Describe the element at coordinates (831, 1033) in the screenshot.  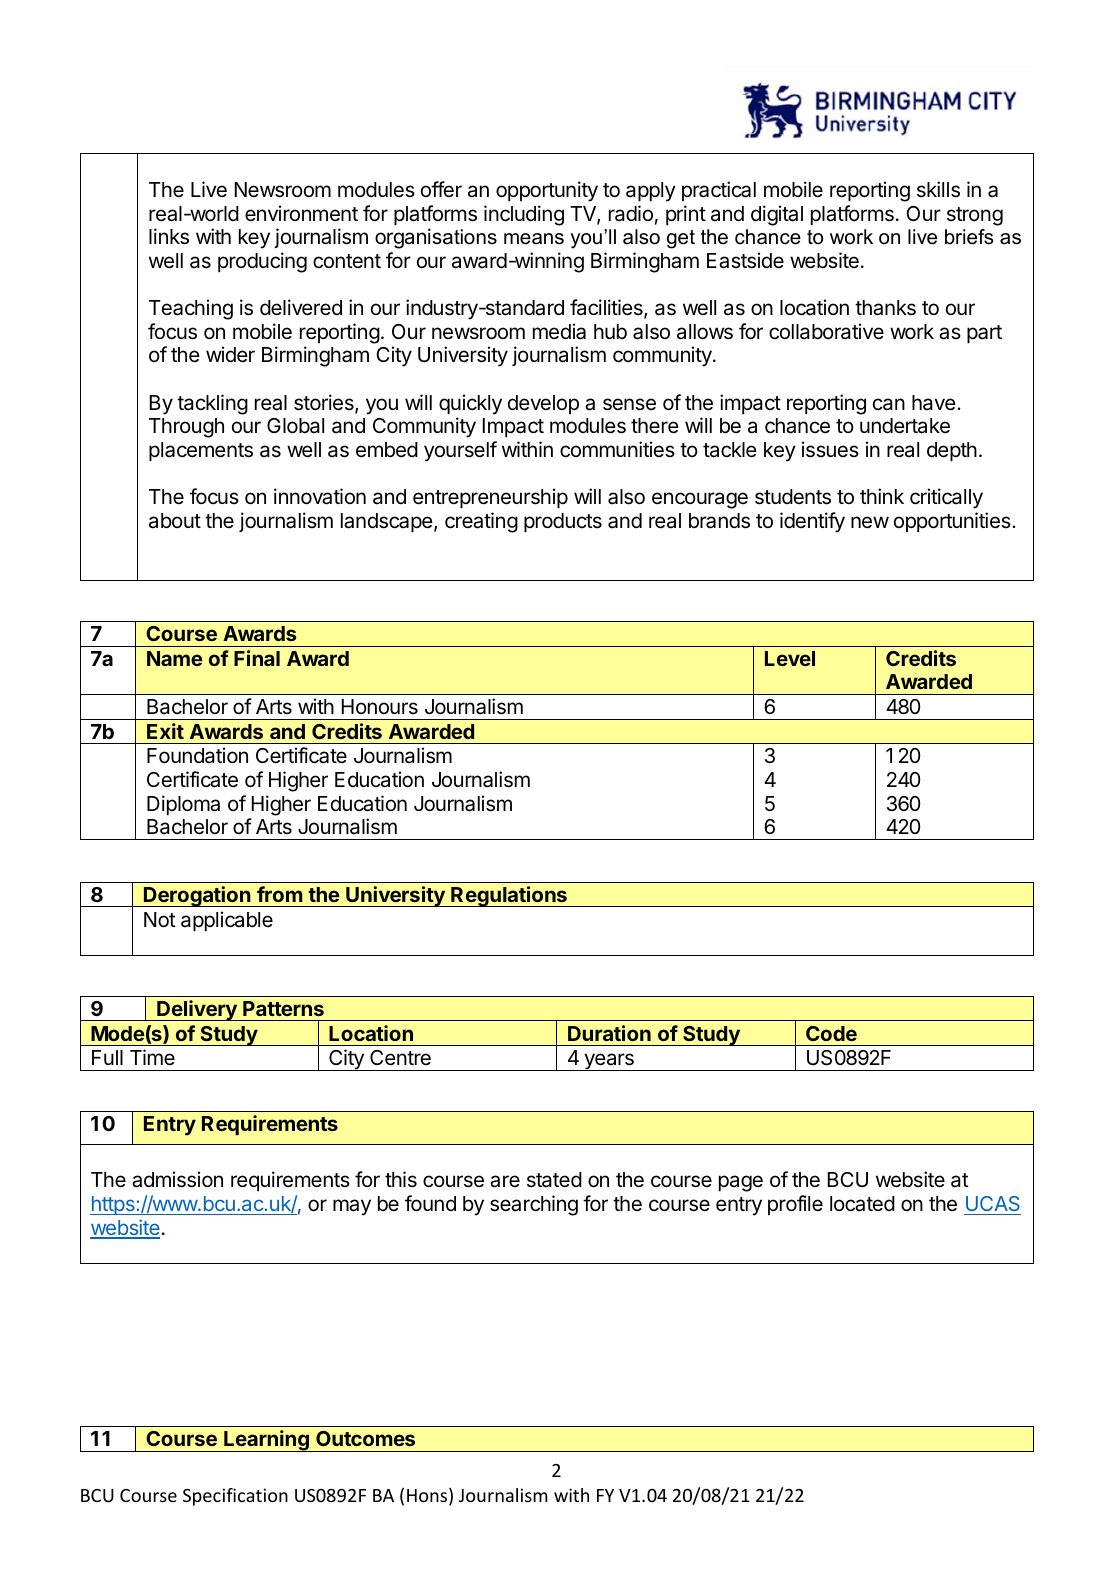
I see `Code` at that location.
